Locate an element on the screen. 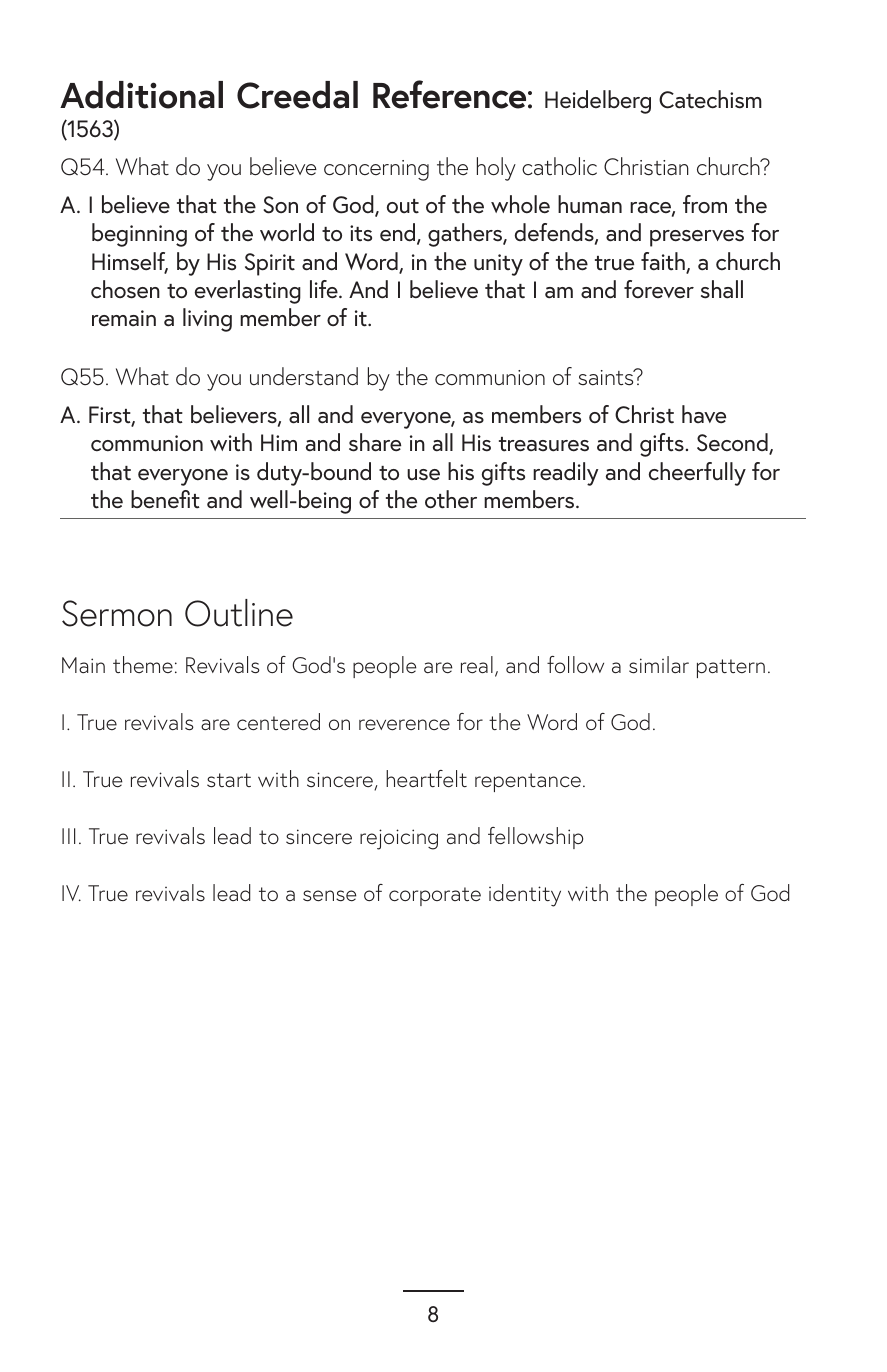 The width and height of the screenshot is (887, 1372). concerning is located at coordinates (376, 170).
